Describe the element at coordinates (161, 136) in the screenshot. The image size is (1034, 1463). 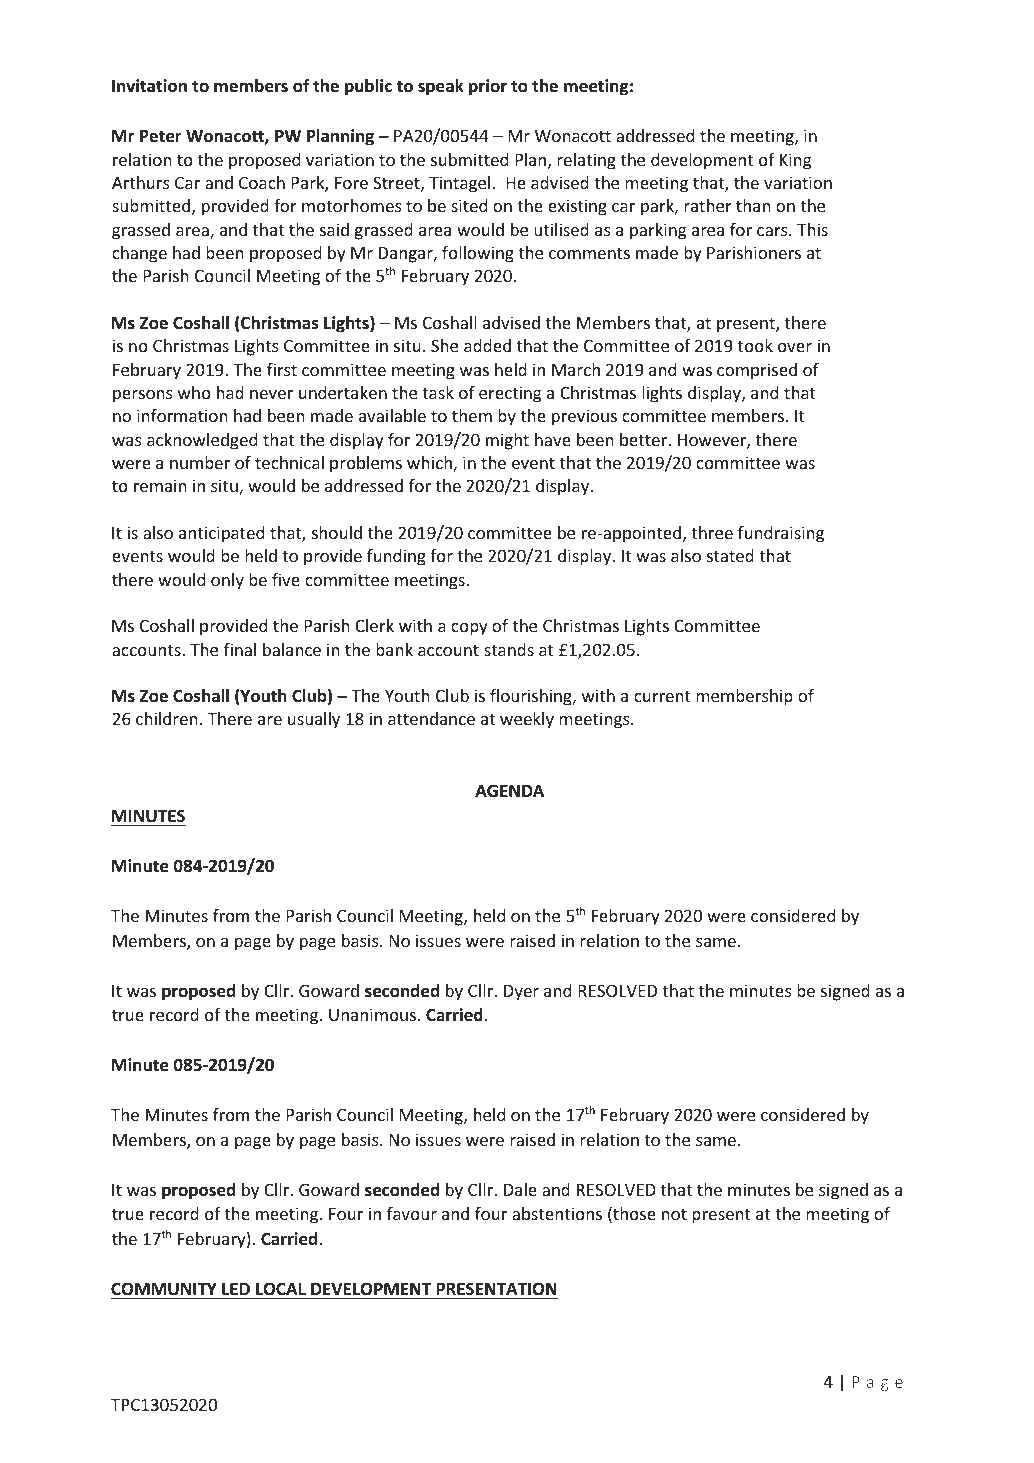
I see `Peter` at that location.
